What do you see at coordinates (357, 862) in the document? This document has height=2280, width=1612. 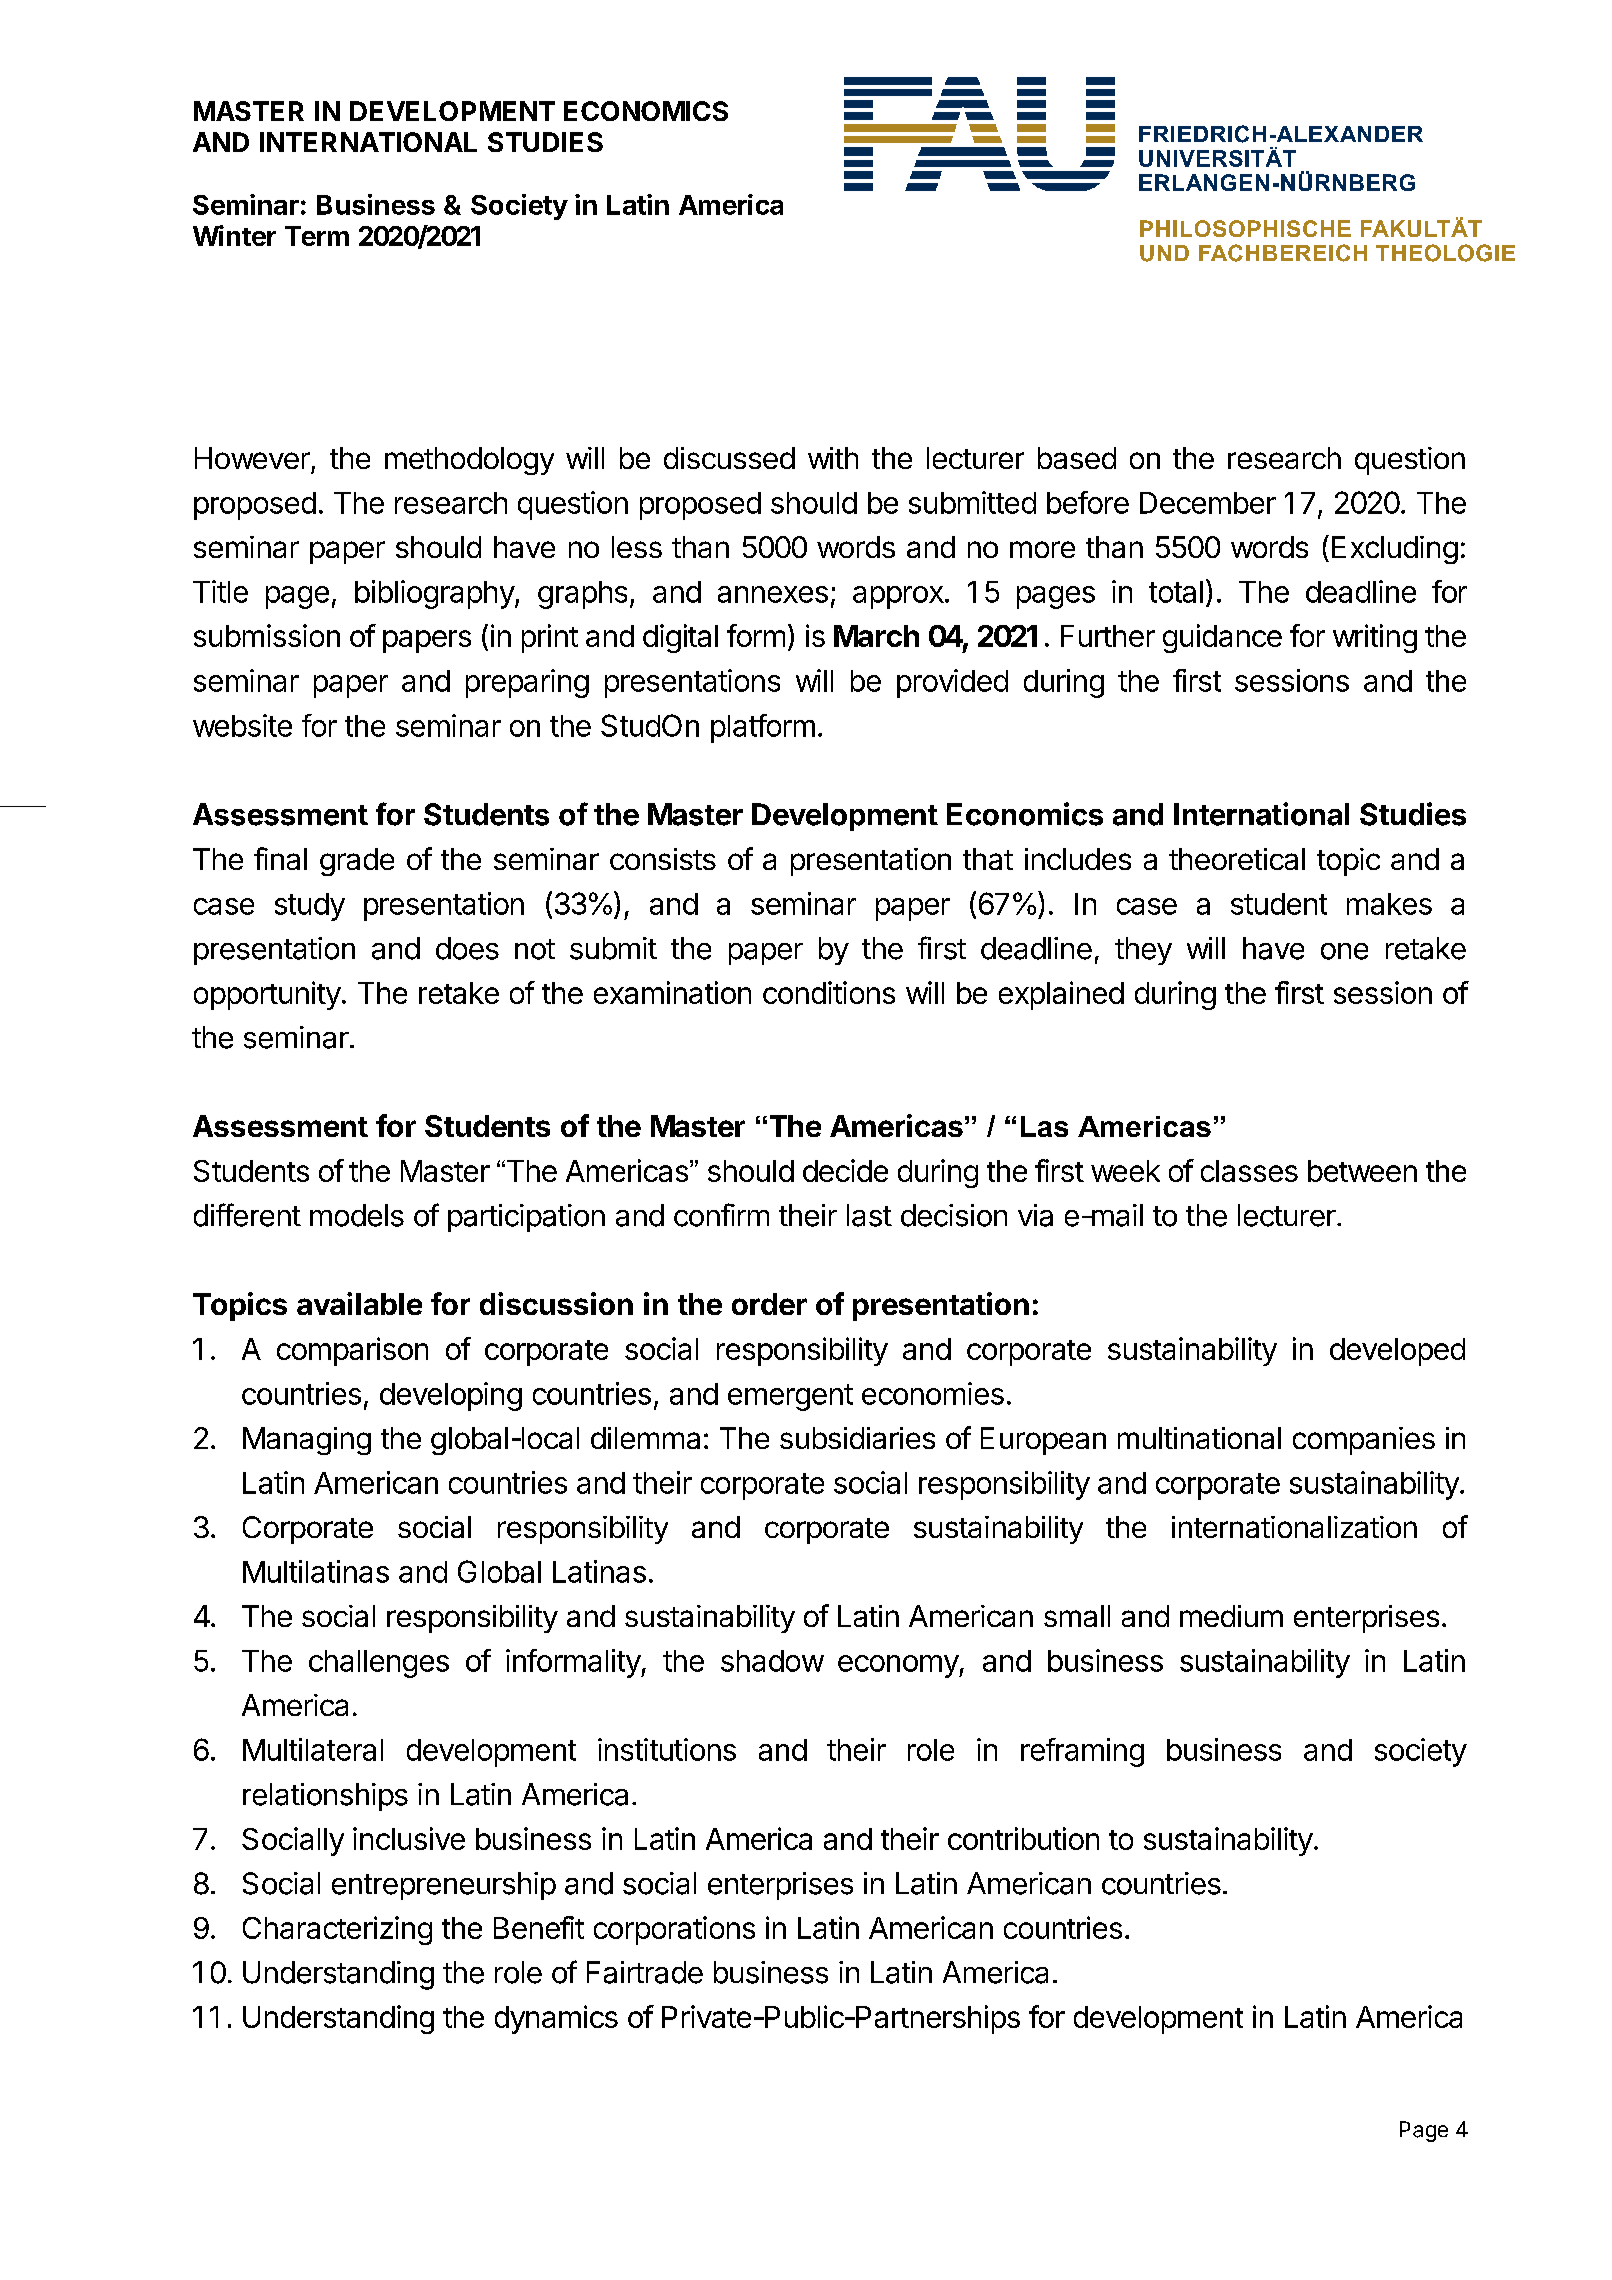 I see `grade` at bounding box center [357, 862].
